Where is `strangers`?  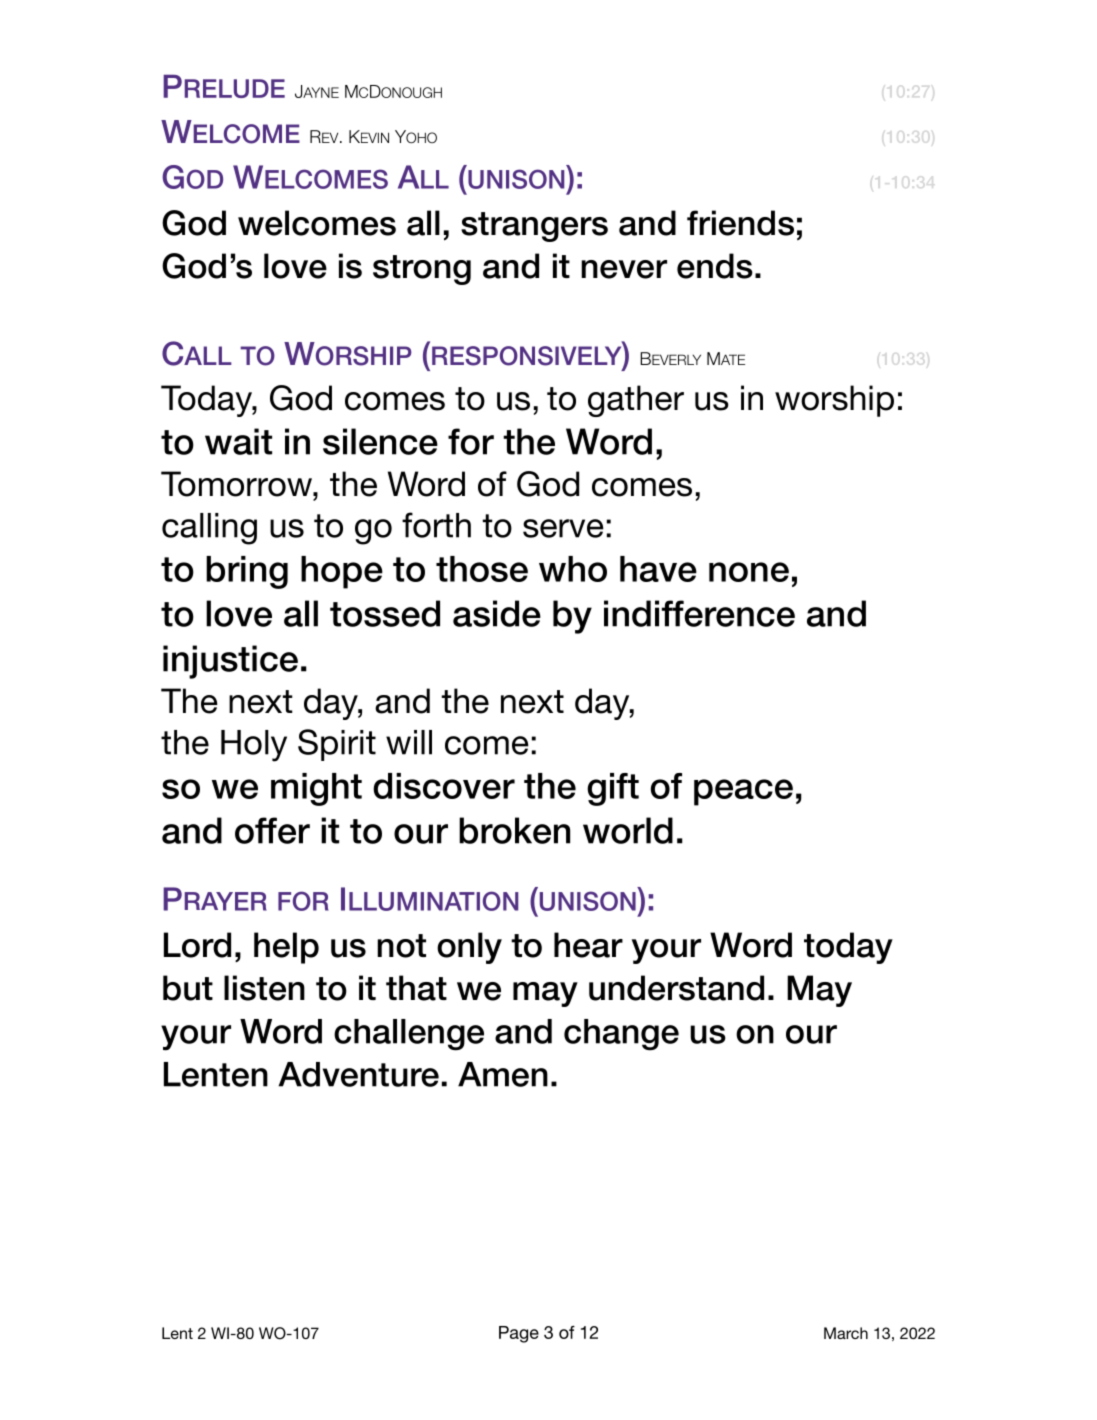
strangers is located at coordinates (534, 227).
